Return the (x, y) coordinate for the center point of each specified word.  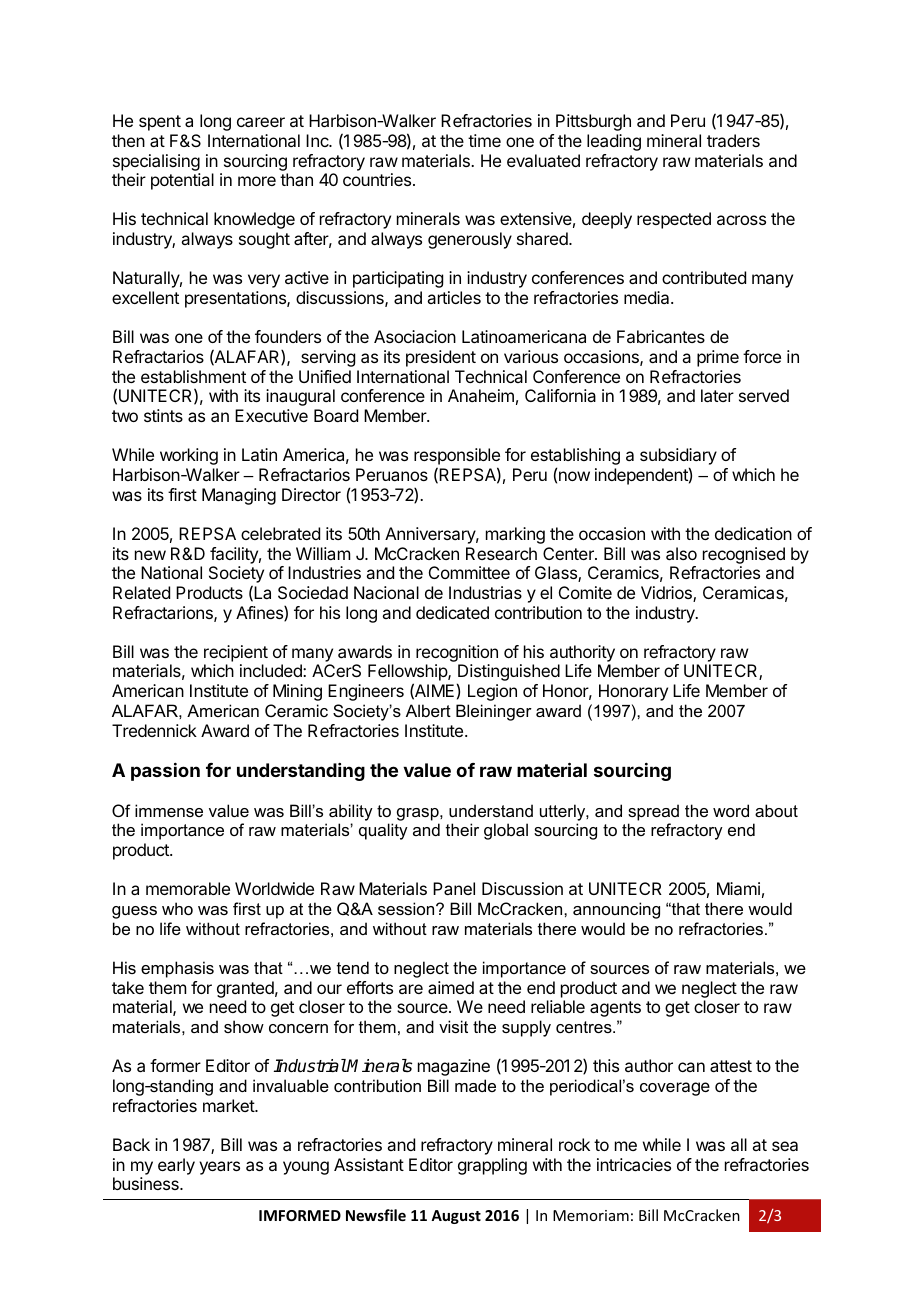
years (219, 1168)
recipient (236, 653)
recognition (457, 655)
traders (733, 140)
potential (182, 181)
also (681, 553)
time (484, 140)
